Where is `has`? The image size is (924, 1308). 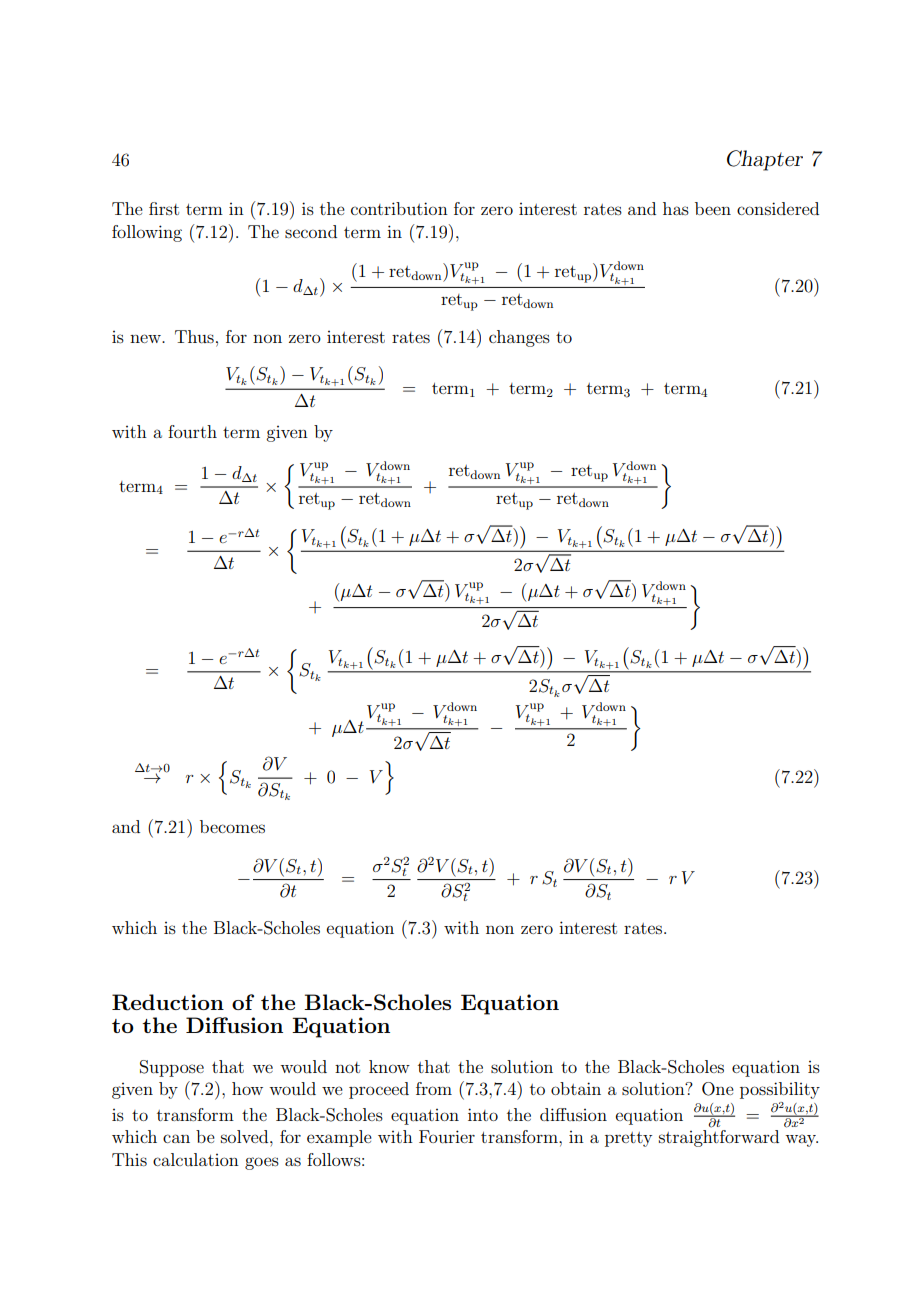
has is located at coordinates (676, 208).
